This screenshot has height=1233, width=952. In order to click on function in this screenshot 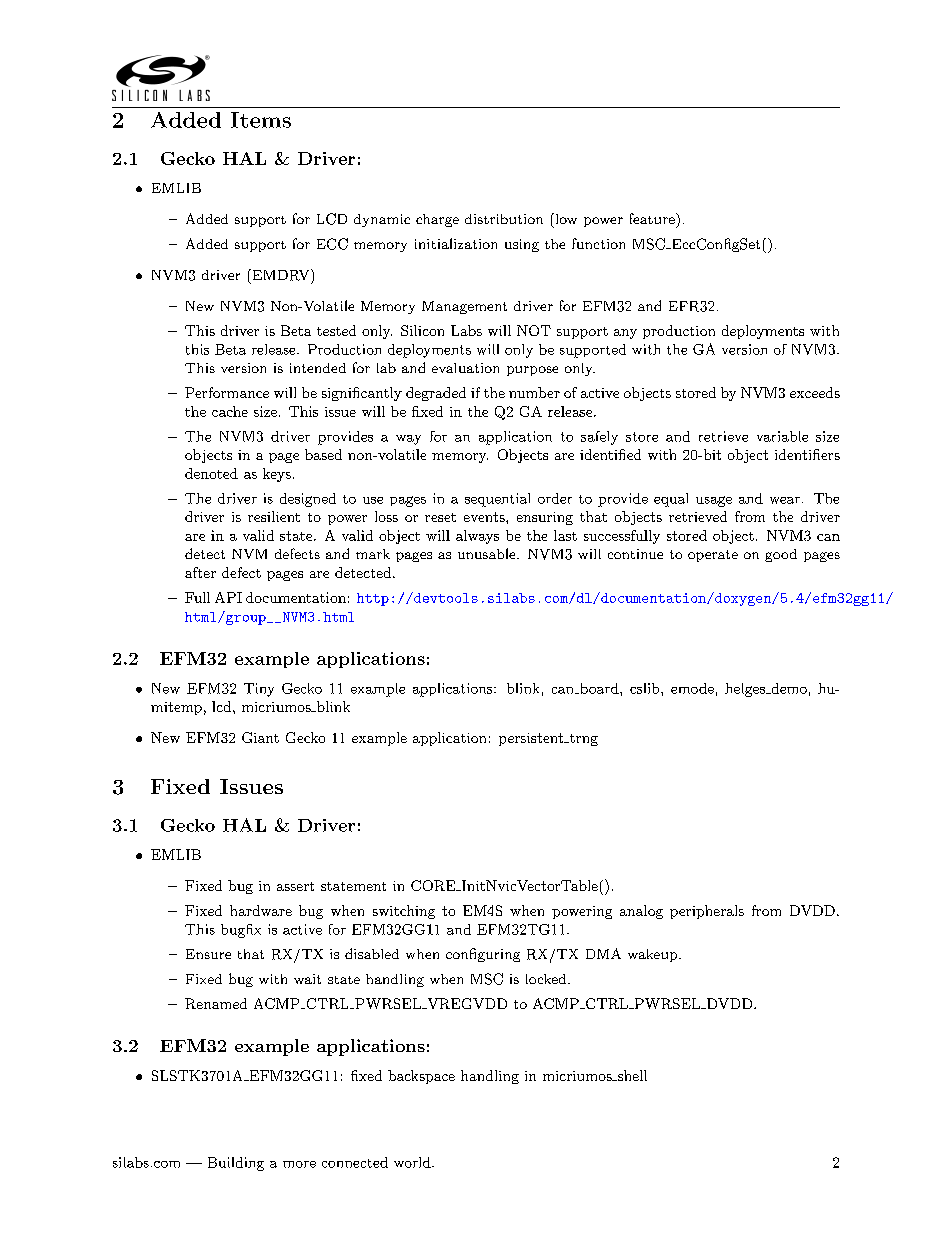, I will do `click(598, 243)`.
